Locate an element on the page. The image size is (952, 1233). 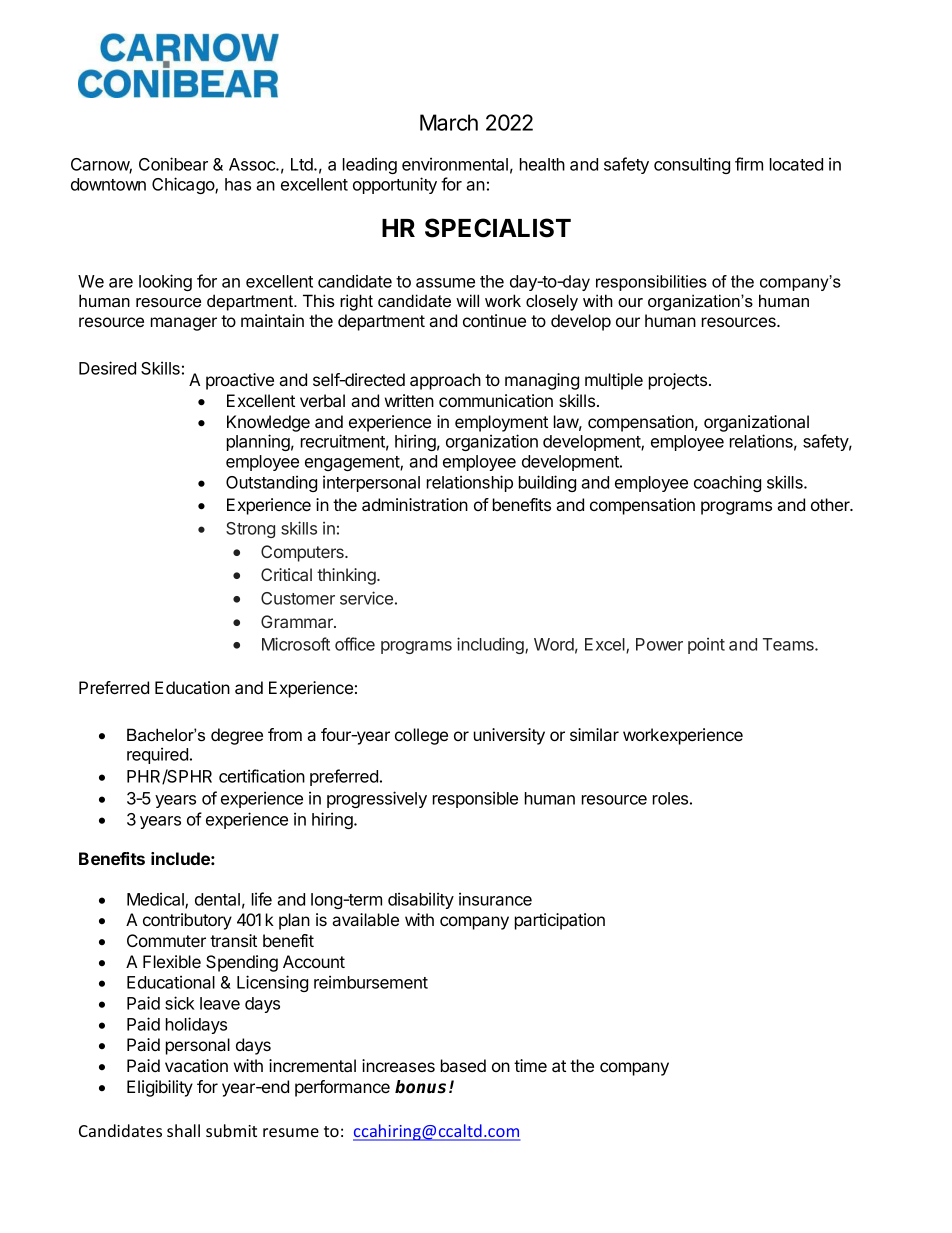
based is located at coordinates (463, 1065).
